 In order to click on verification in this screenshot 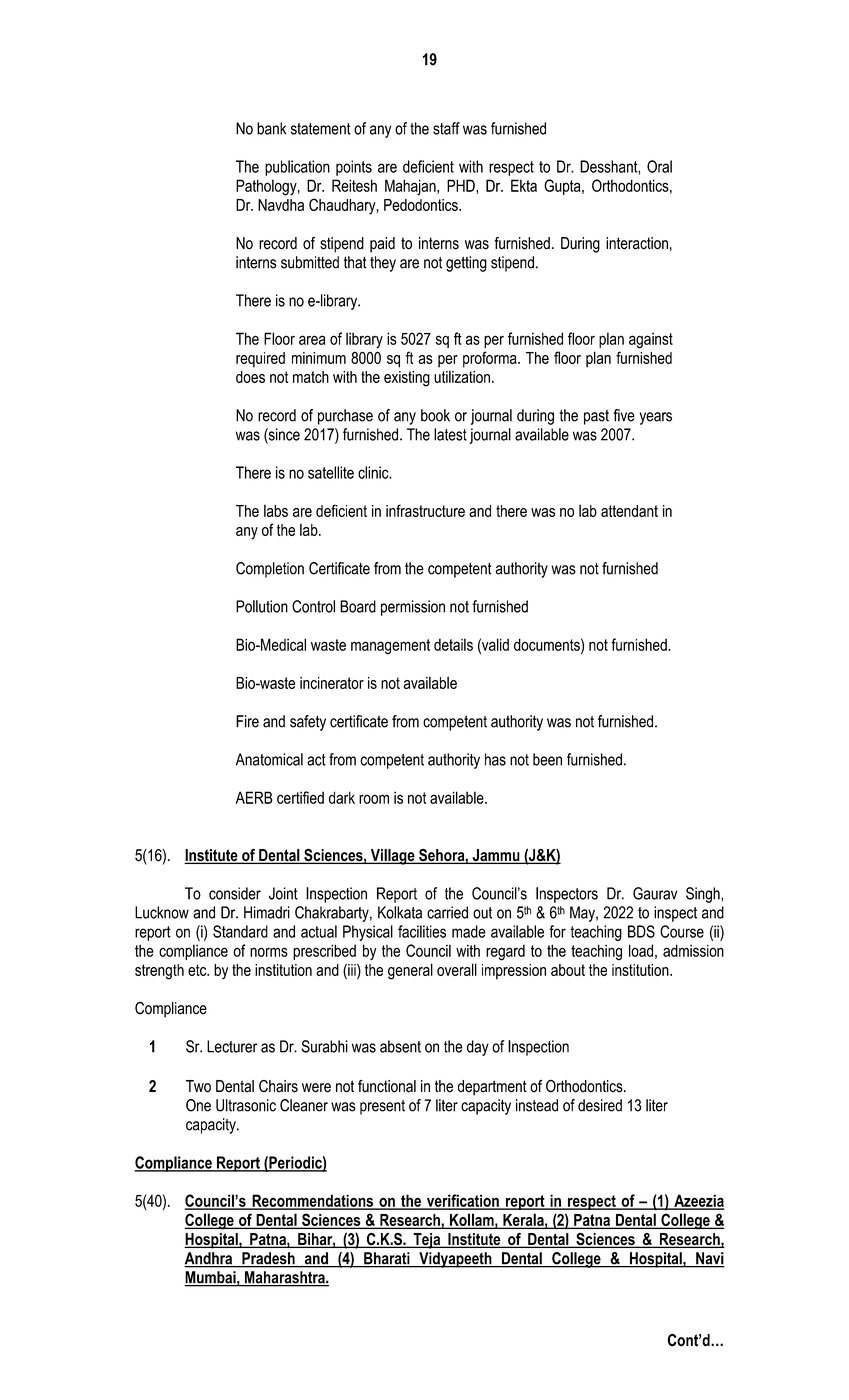, I will do `click(462, 1201)`.
